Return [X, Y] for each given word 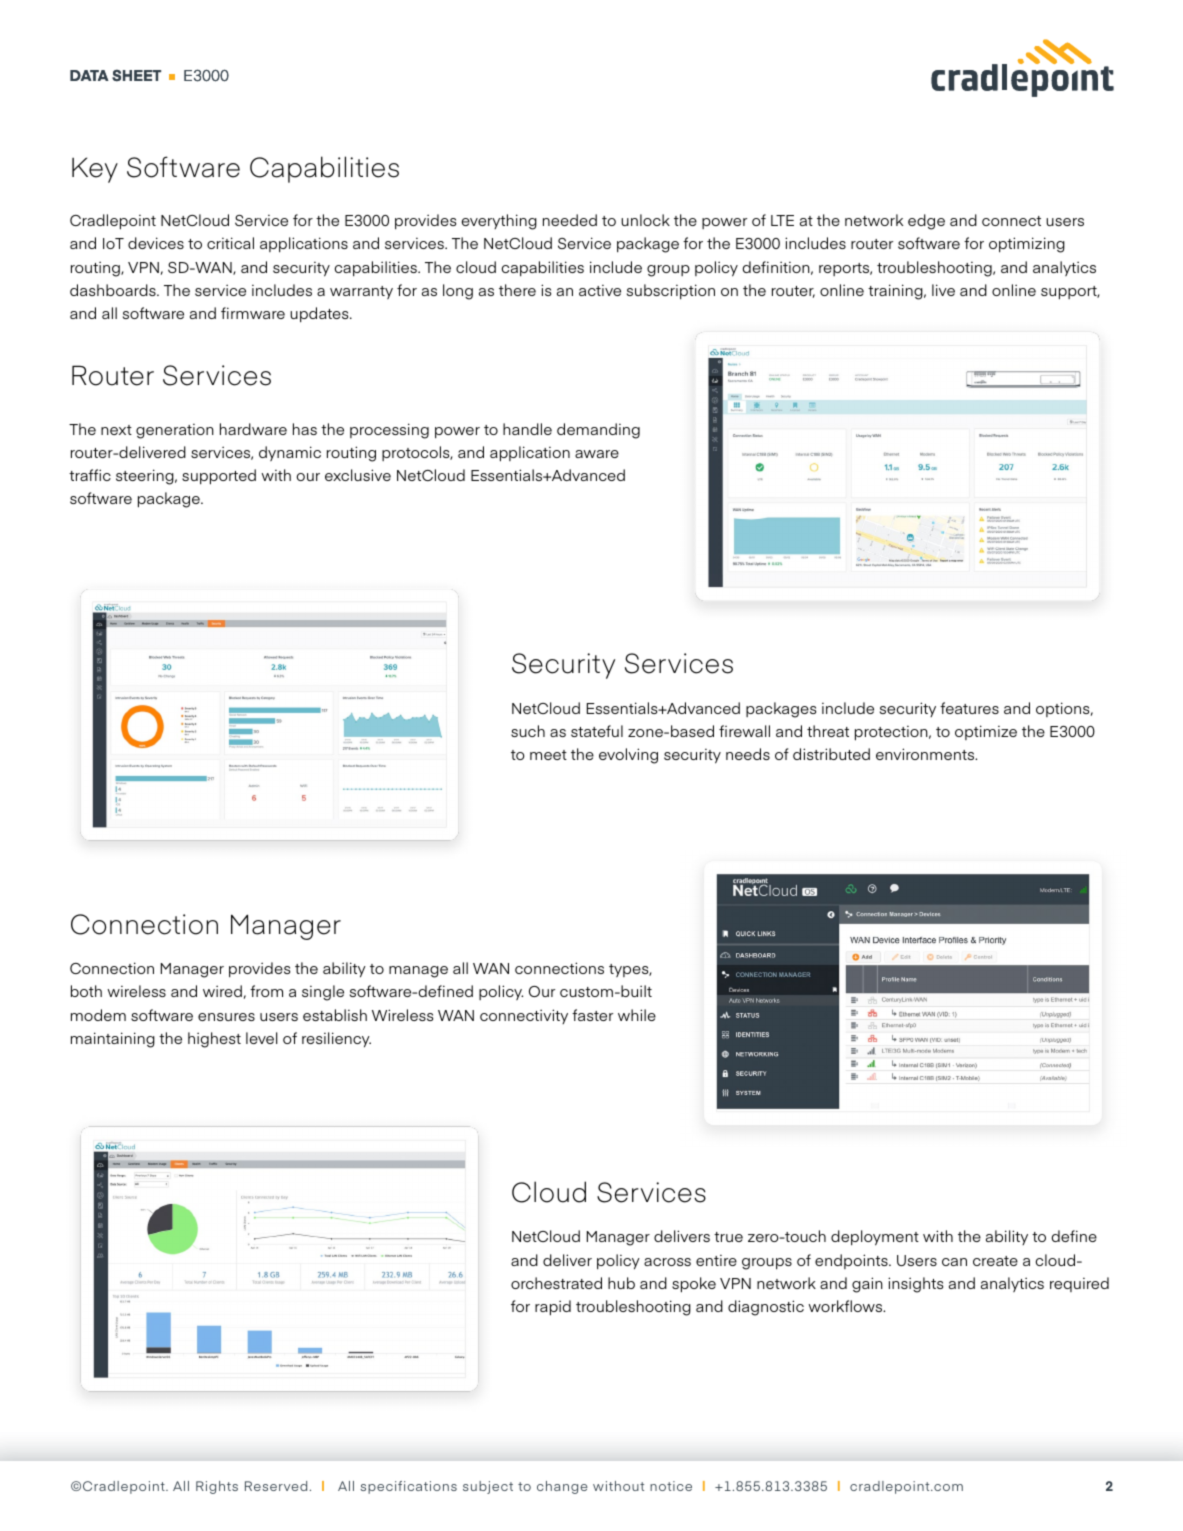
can [954, 1262]
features [969, 708]
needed [570, 220]
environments [926, 754]
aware [597, 454]
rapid [553, 1308]
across [667, 1262]
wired [222, 991]
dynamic [290, 453]
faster [592, 1015]
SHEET [136, 75]
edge [926, 222]
